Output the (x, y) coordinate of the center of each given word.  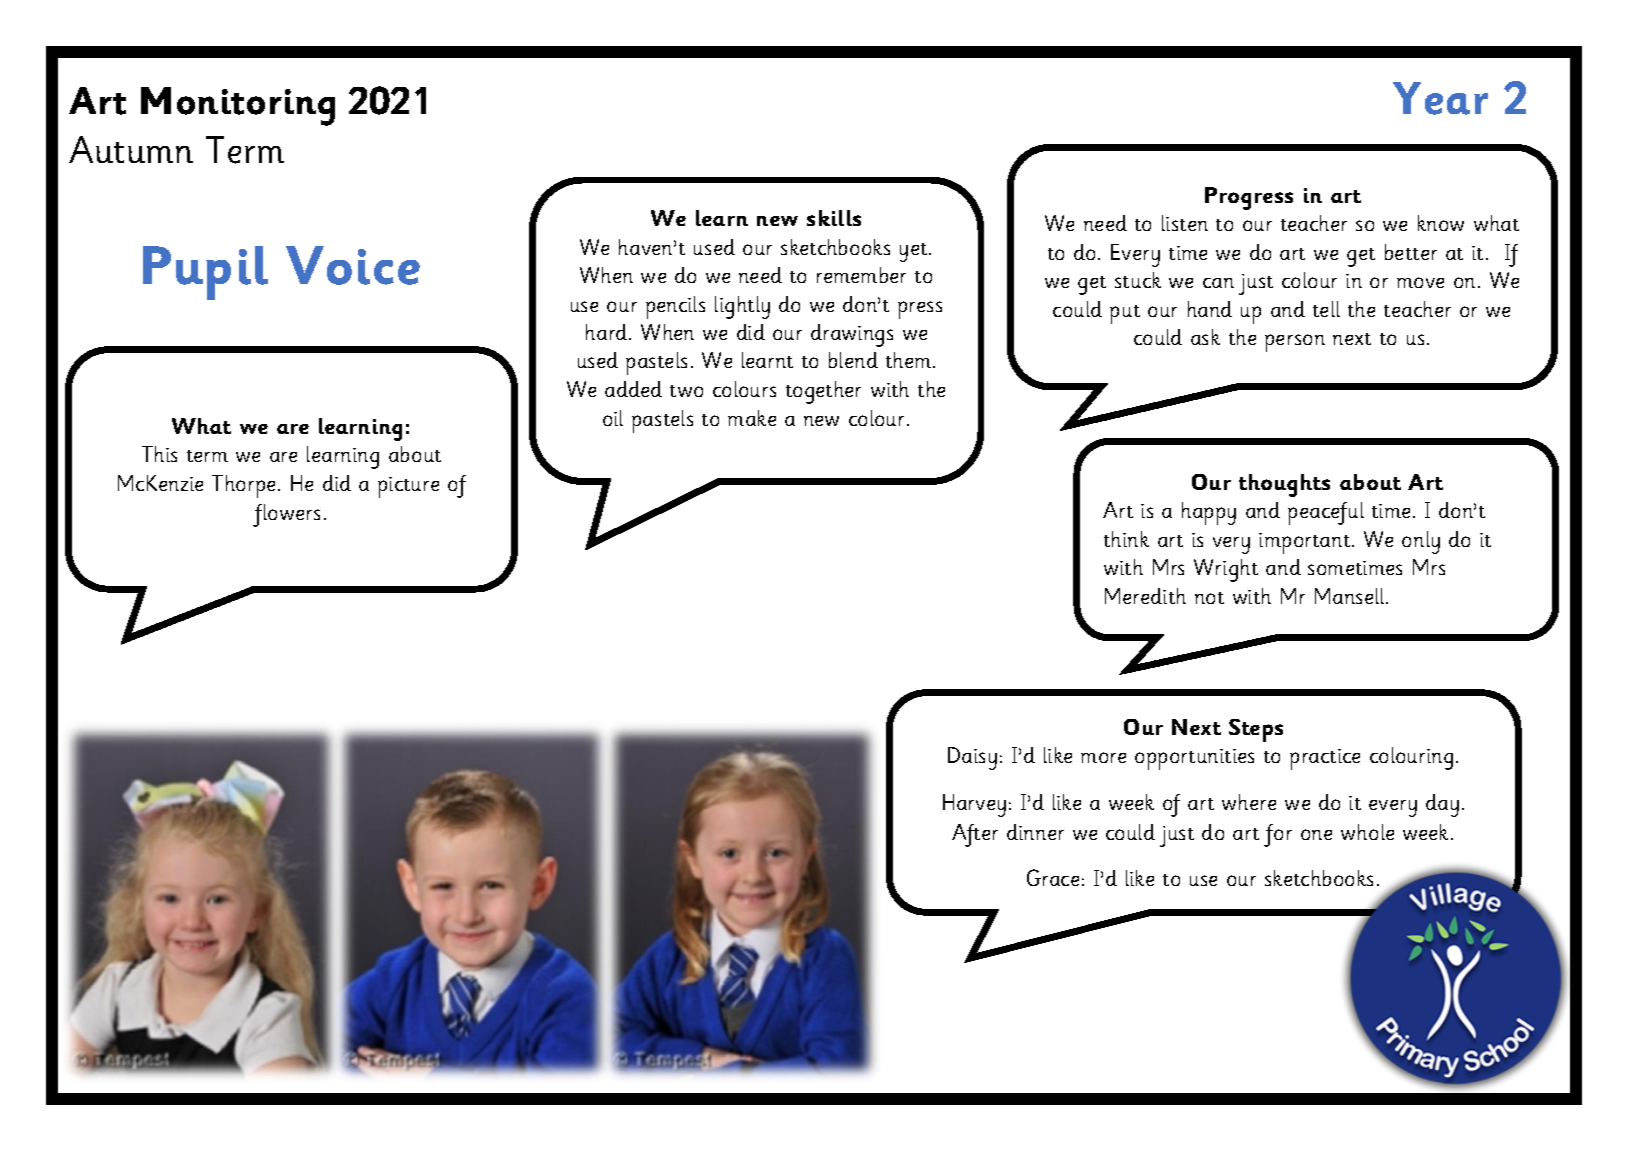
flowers (286, 515)
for (1278, 835)
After (975, 835)
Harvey (974, 805)
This (159, 454)
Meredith (1145, 596)
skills (834, 218)
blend (853, 360)
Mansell (1351, 596)
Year (1440, 98)
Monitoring (238, 106)
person (1295, 343)
